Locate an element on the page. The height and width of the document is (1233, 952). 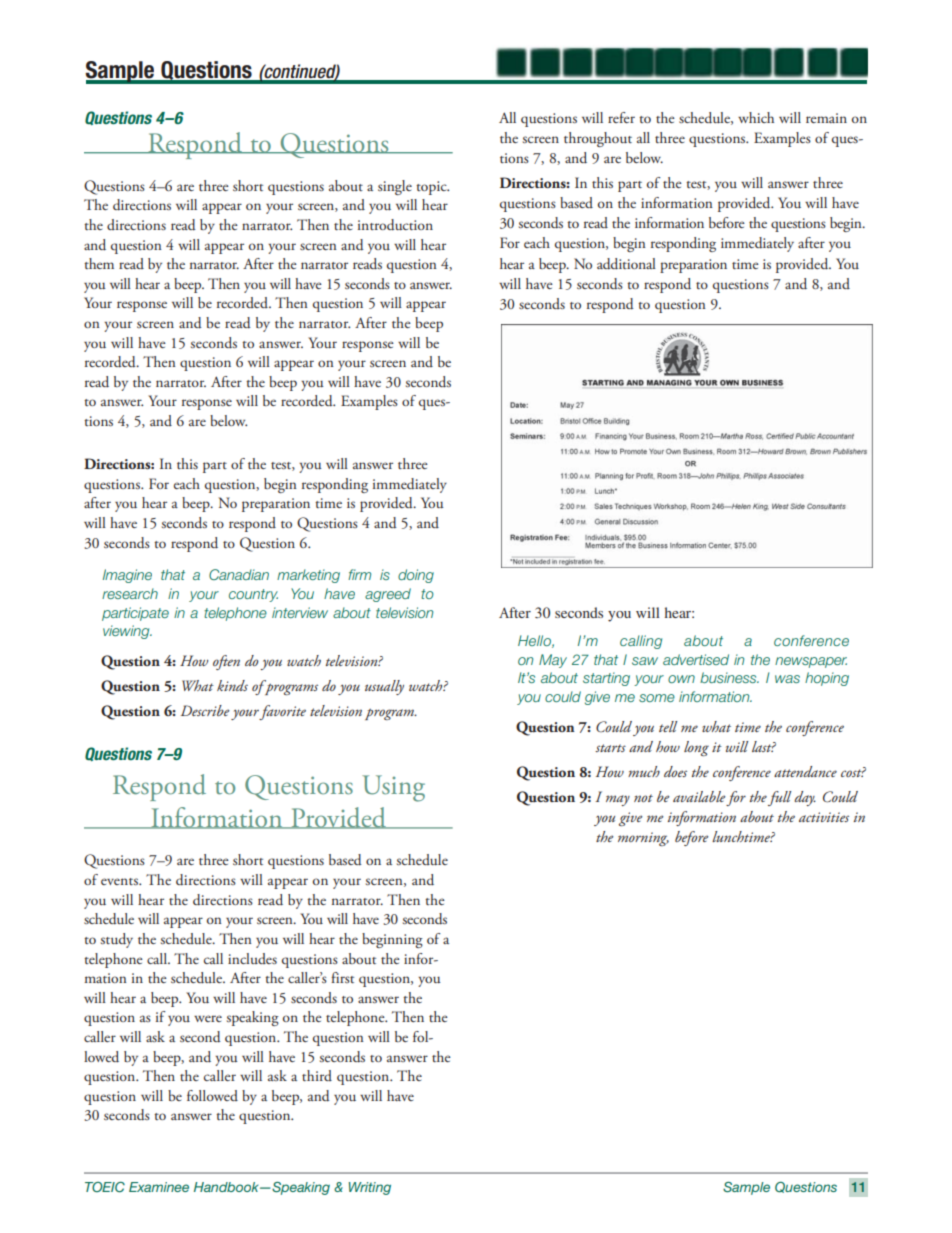
which is located at coordinates (756, 117).
